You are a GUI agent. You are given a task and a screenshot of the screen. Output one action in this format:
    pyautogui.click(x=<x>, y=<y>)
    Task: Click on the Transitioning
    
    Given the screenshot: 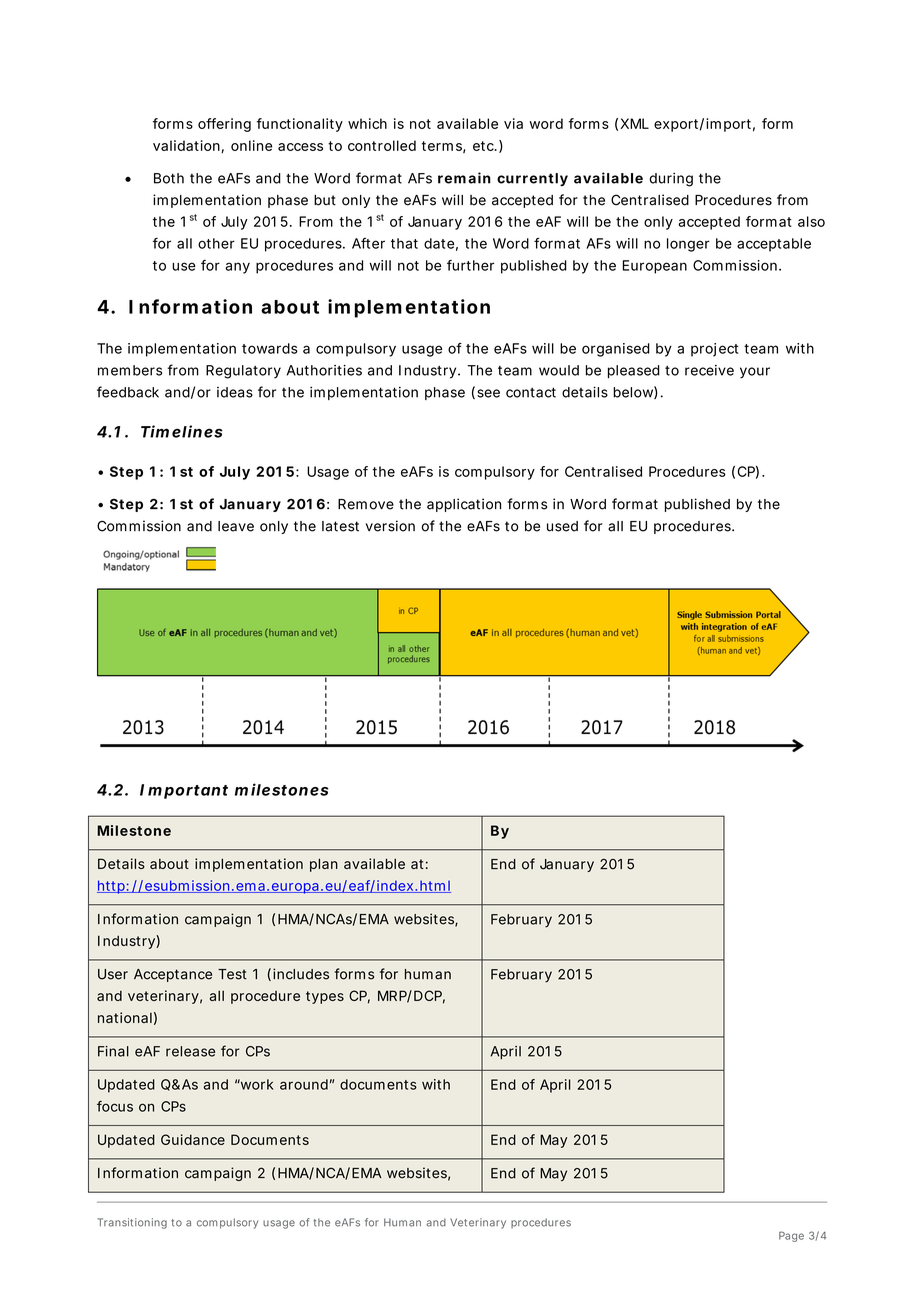 What is the action you would take?
    pyautogui.click(x=132, y=1223)
